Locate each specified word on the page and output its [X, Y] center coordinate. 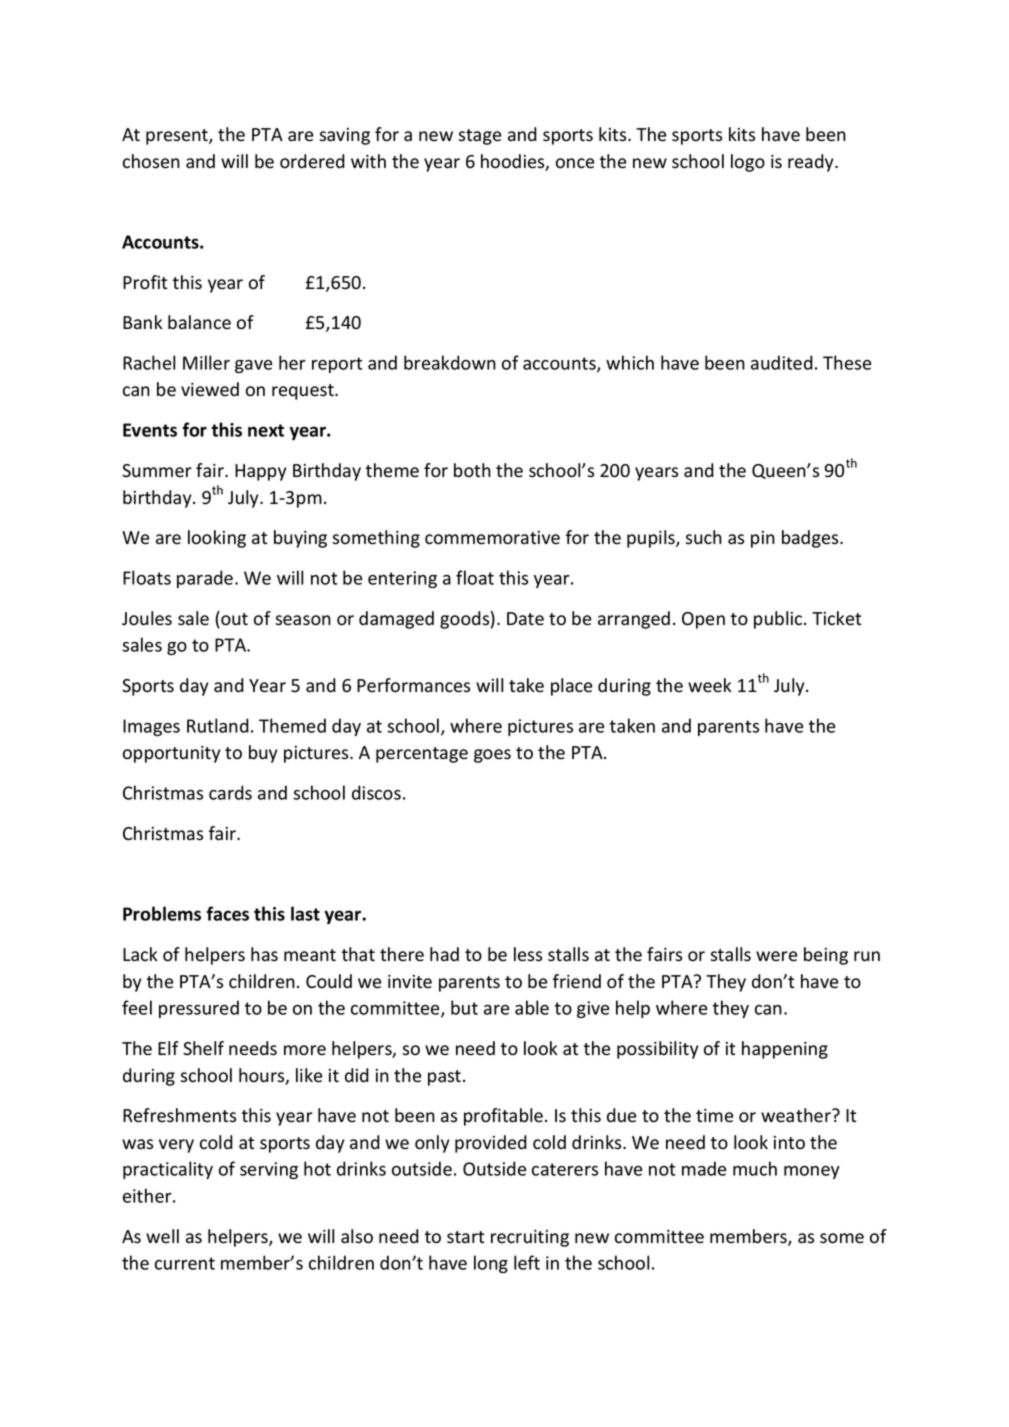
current [185, 1263]
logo [748, 163]
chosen [151, 161]
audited [782, 362]
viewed [210, 389]
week [710, 685]
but [464, 1007]
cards [230, 792]
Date [525, 619]
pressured [199, 1009]
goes [492, 756]
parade [206, 579]
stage [479, 137]
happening [785, 1050]
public [779, 620]
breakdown [450, 362]
